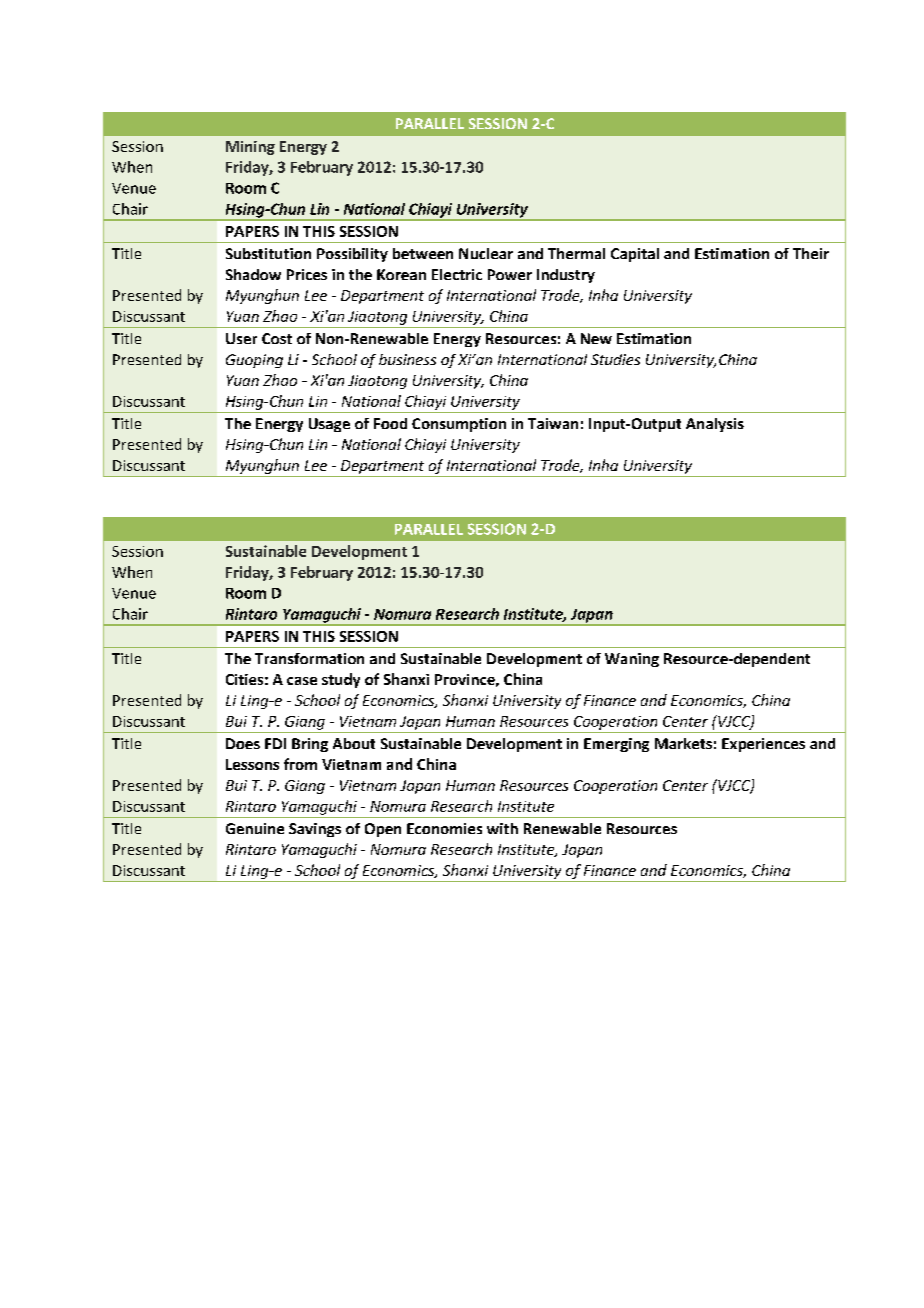 Image resolution: width=924 pixels, height=1308 pixels. What do you see at coordinates (502, 828) in the document?
I see `with` at bounding box center [502, 828].
